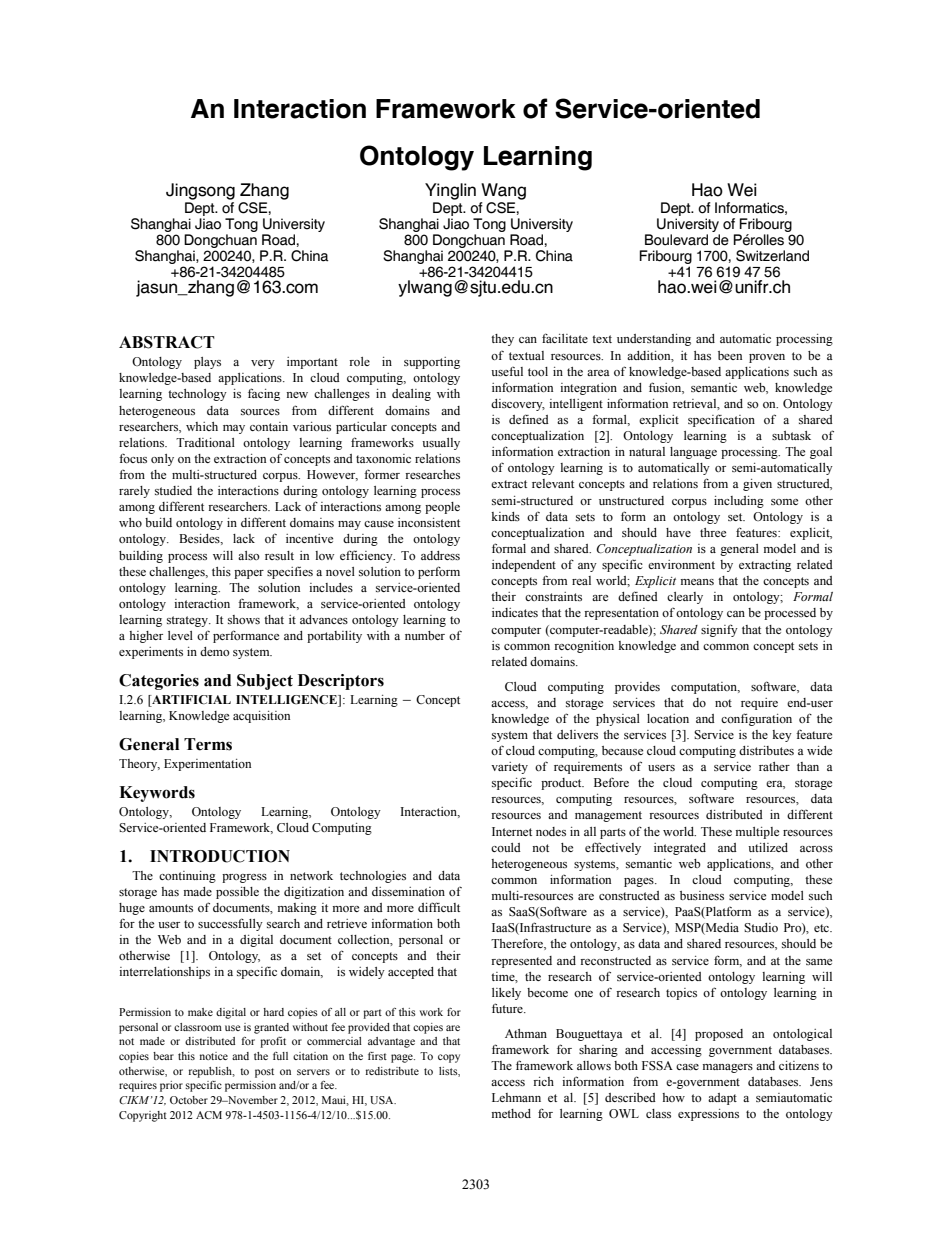 This screenshot has width=952, height=1233. Describe the element at coordinates (207, 765) in the screenshot. I see `Experimentation` at that location.
